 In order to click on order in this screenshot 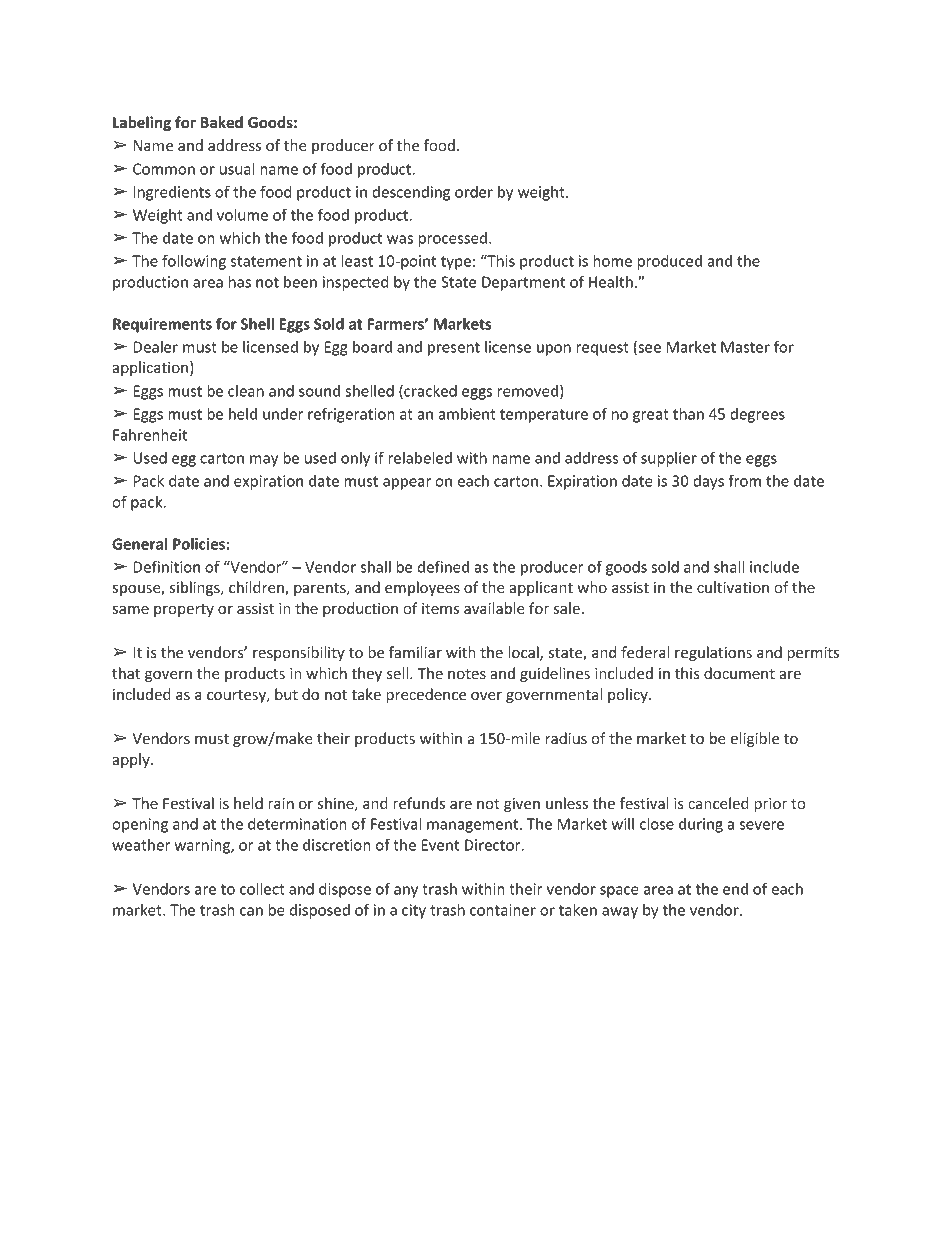, I will do `click(474, 192)`.
